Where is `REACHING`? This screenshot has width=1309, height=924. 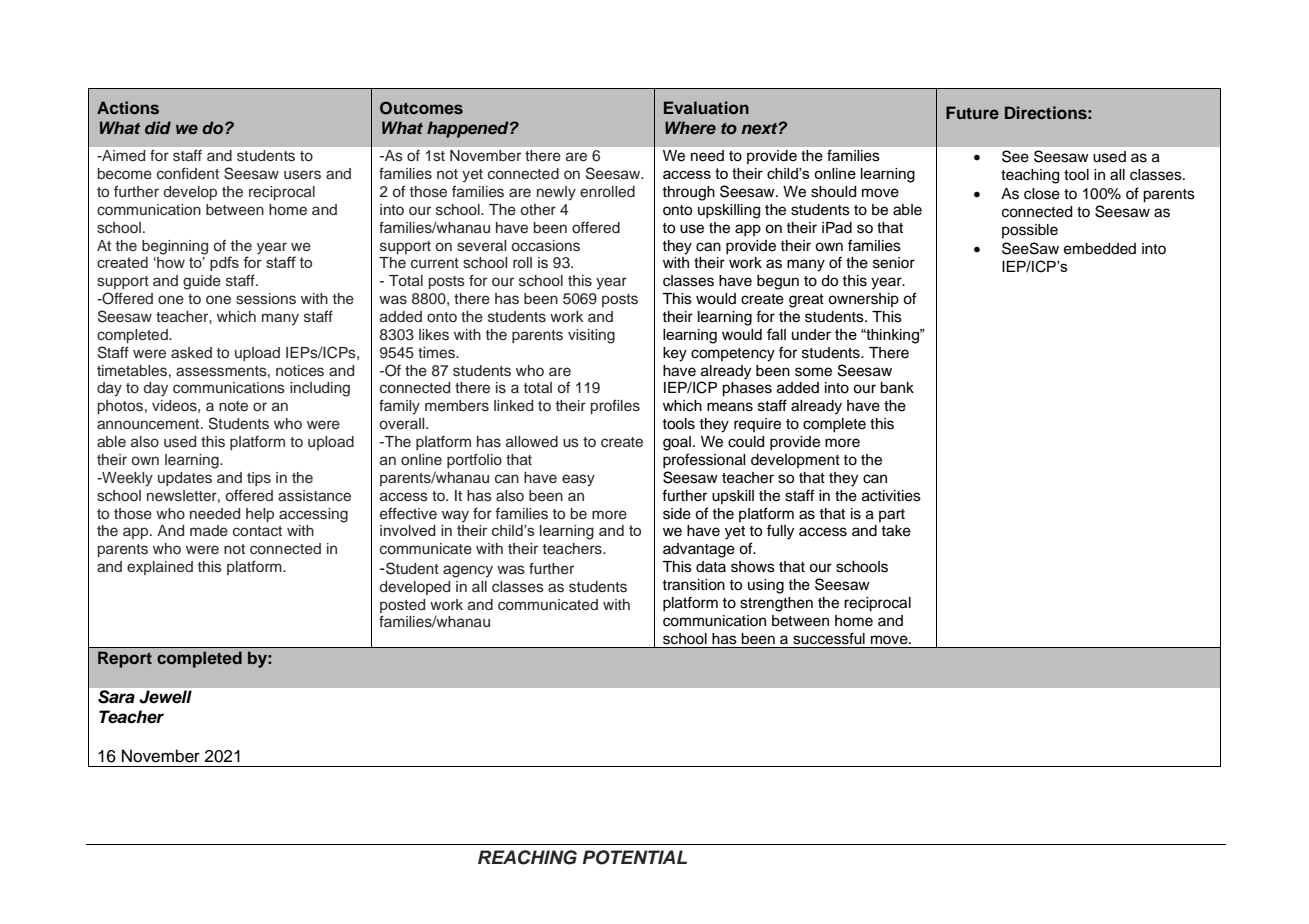
REACHING is located at coordinates (527, 857).
